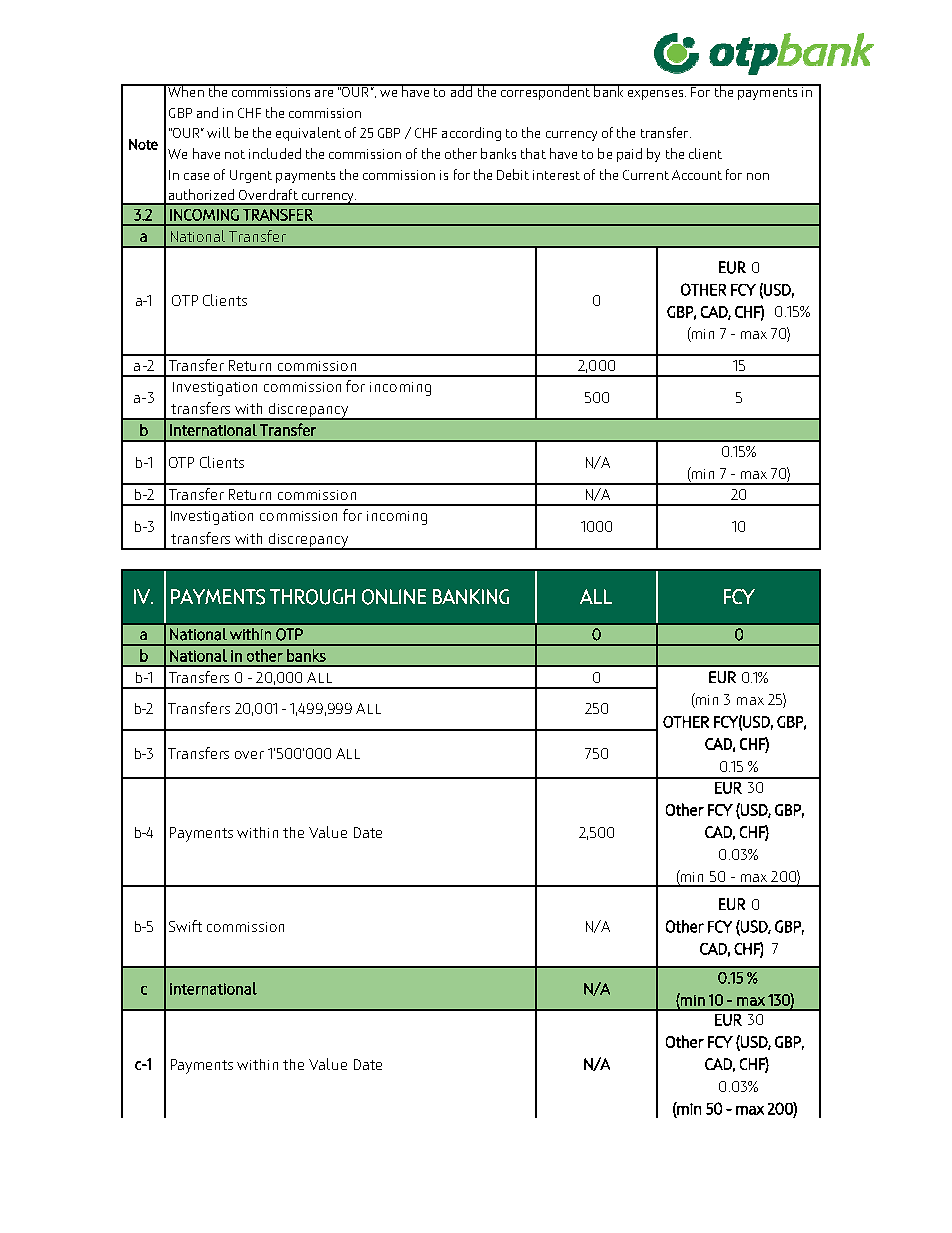 This screenshot has height=1233, width=952. Describe the element at coordinates (312, 597) in the screenshot. I see `THROUGH` at that location.
